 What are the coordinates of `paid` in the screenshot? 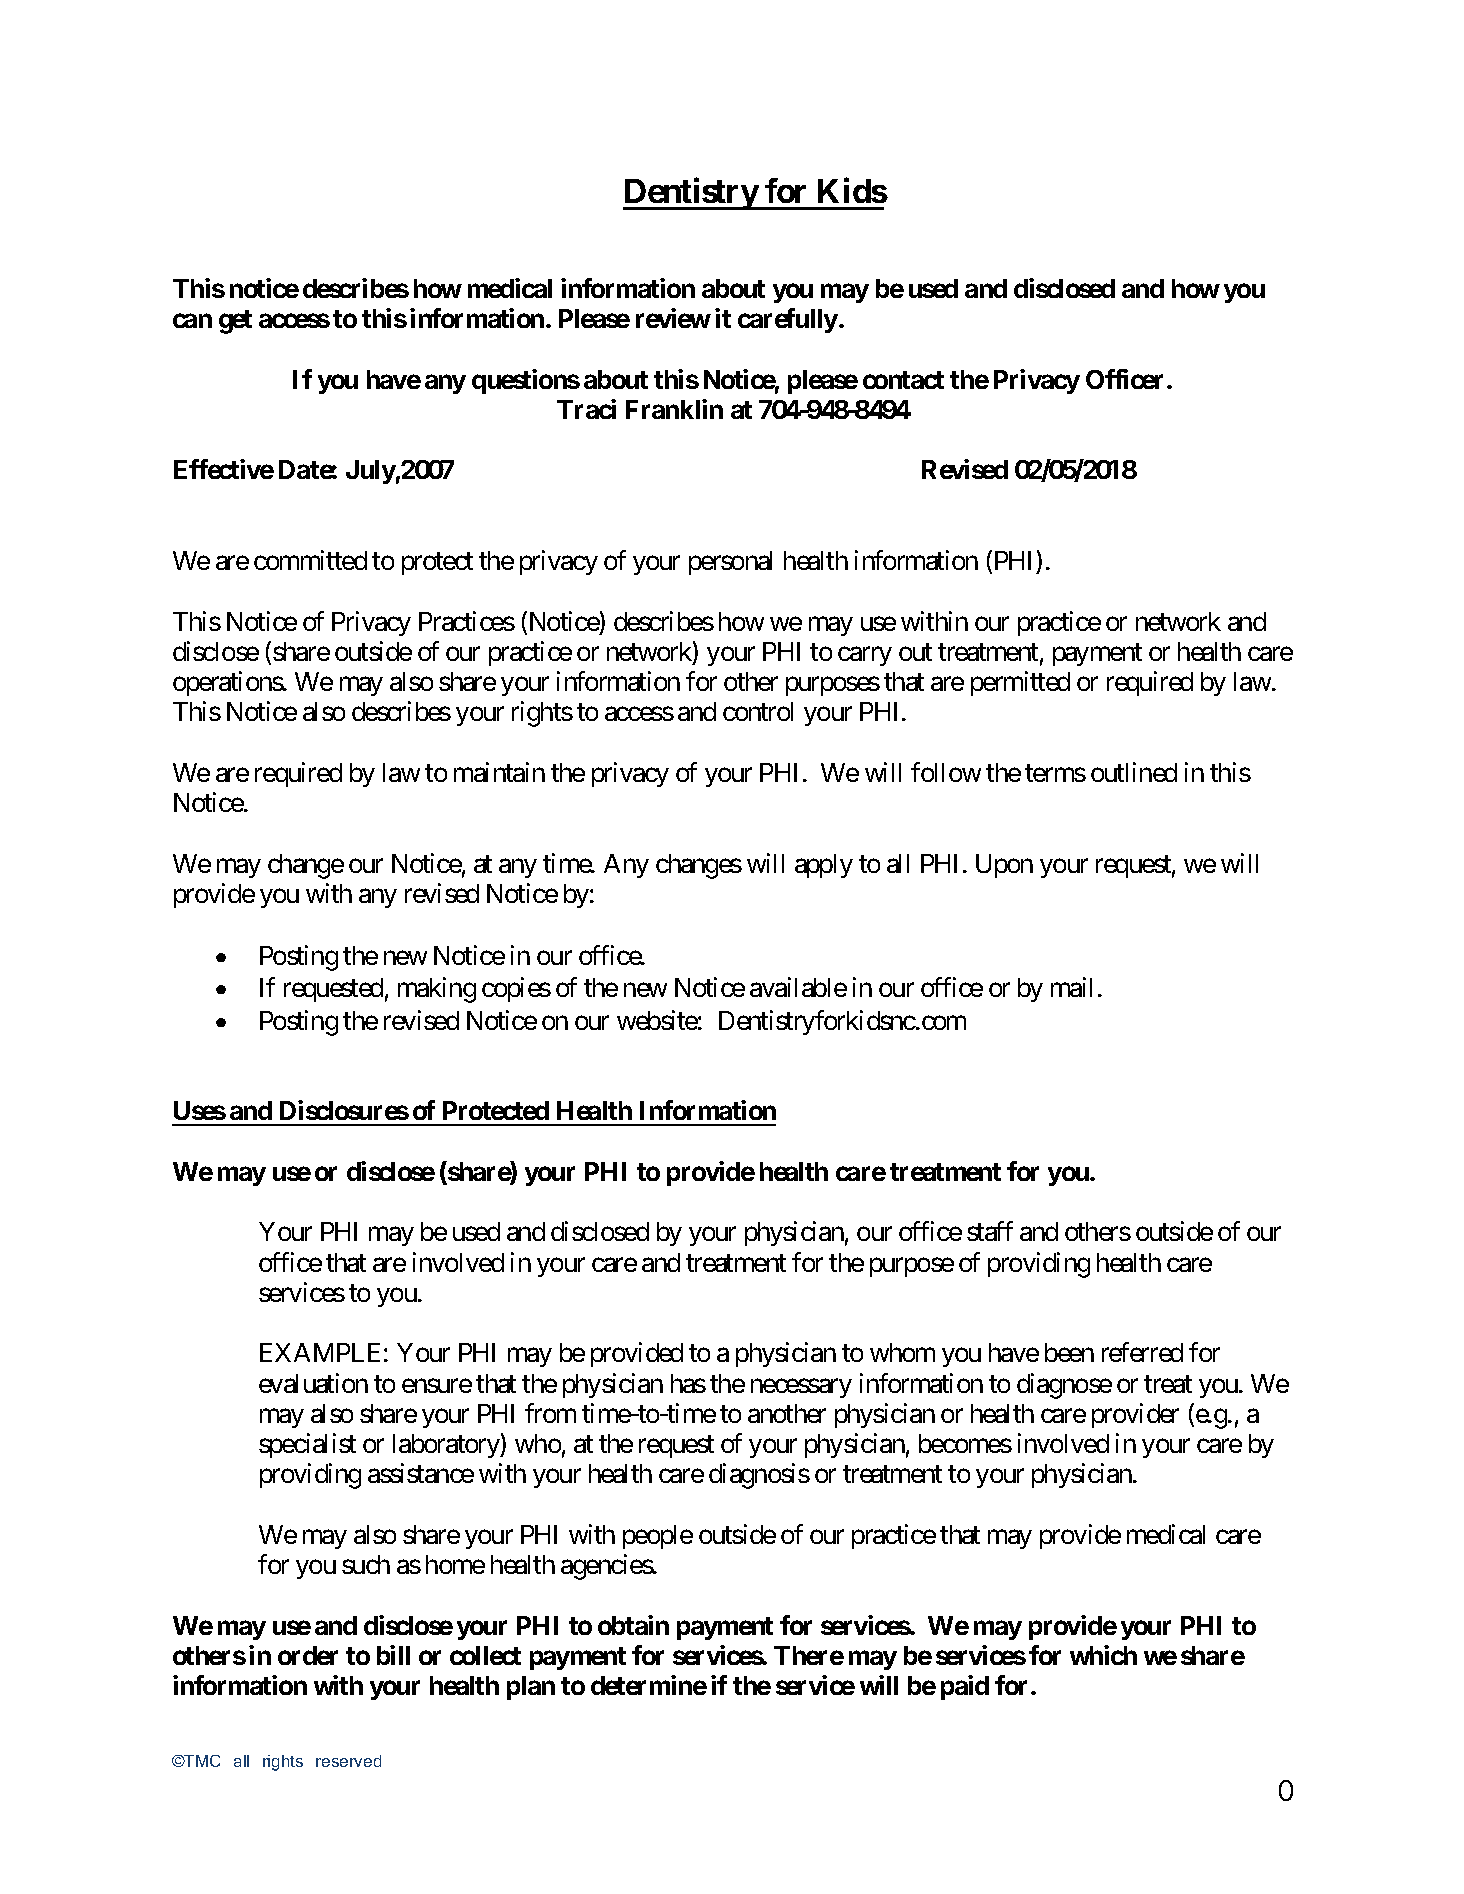 It's located at (965, 1687).
